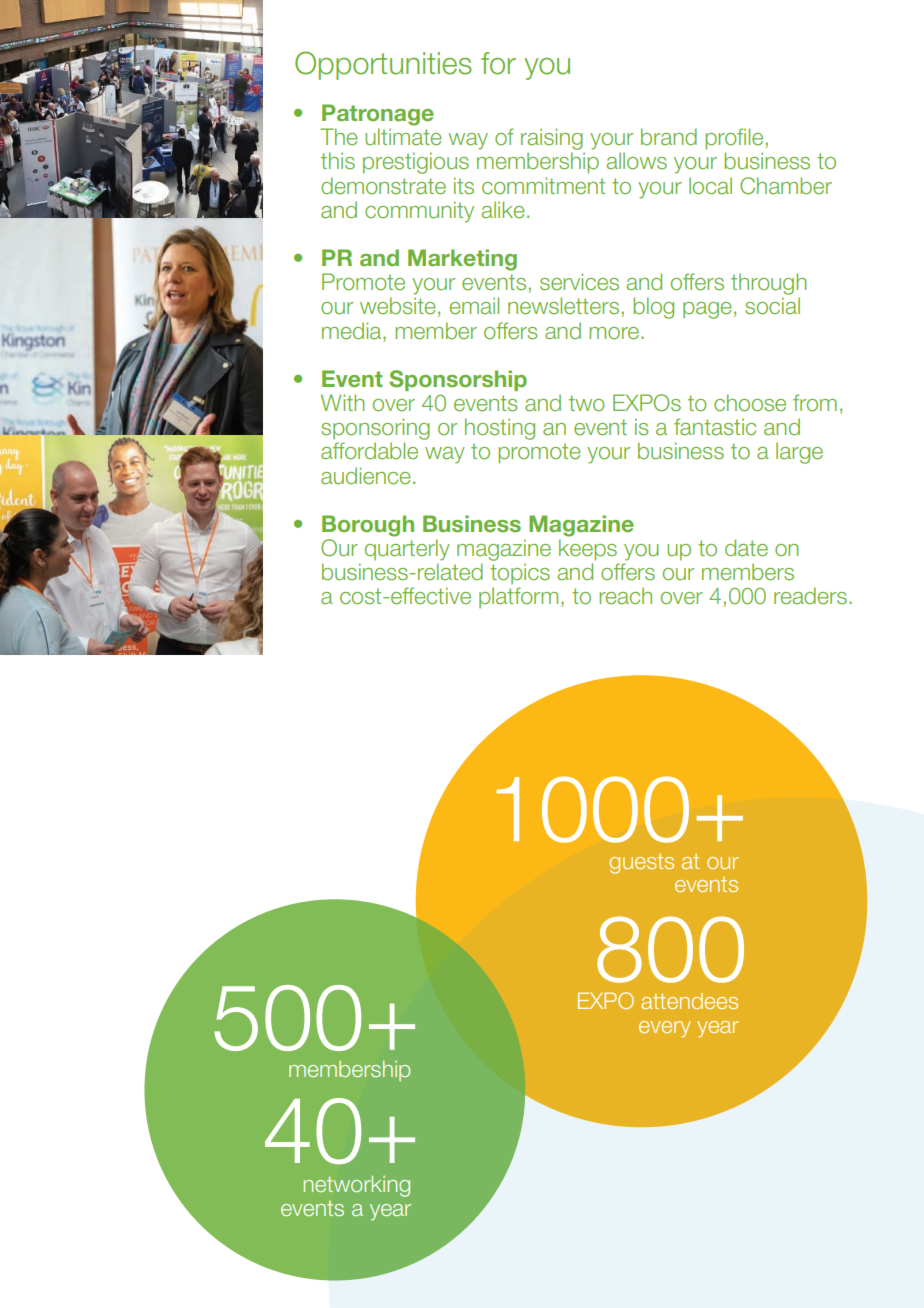 The width and height of the screenshot is (924, 1308). What do you see at coordinates (518, 597) in the screenshot?
I see `platform` at bounding box center [518, 597].
